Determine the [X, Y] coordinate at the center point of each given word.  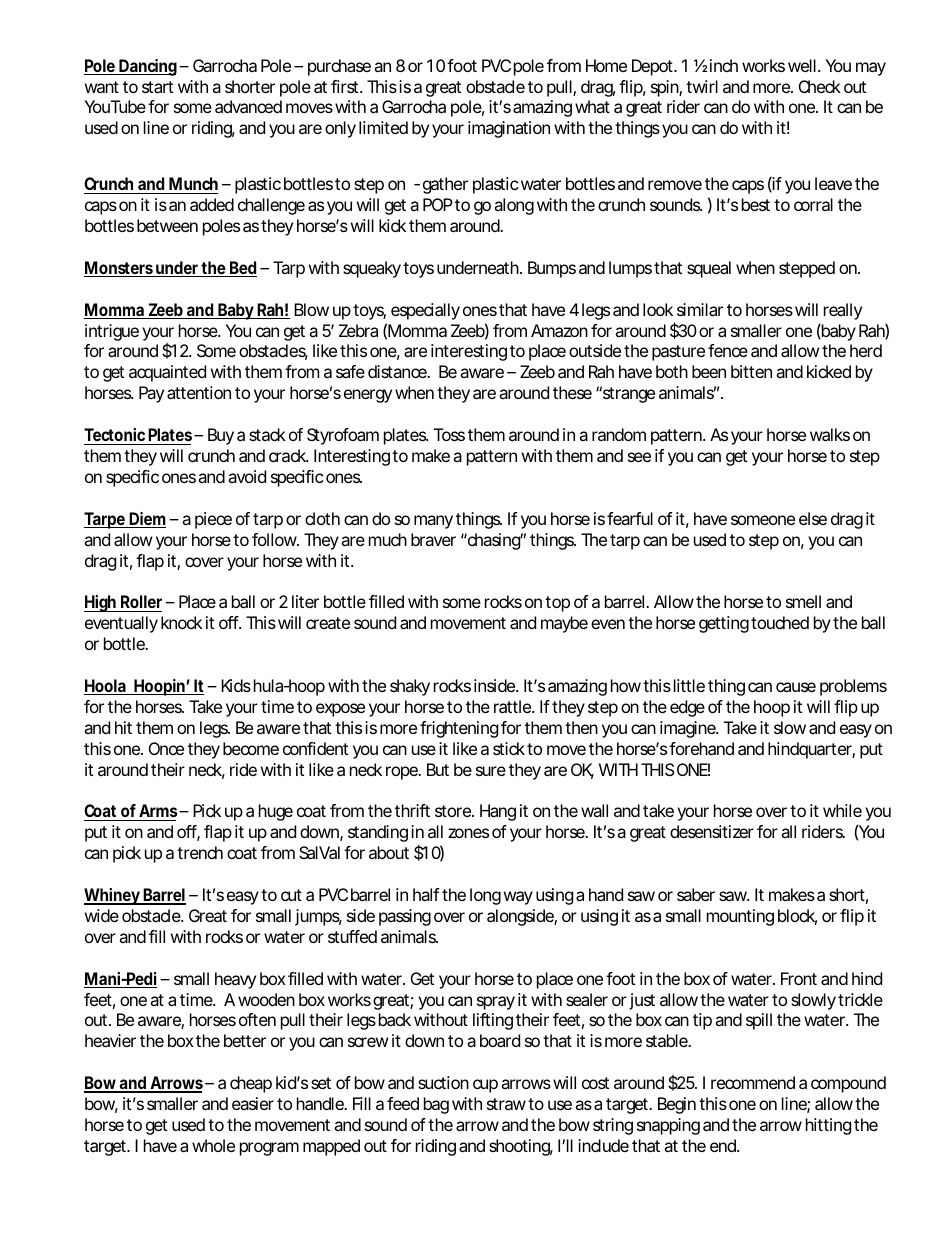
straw [508, 1104]
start [157, 87]
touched [780, 622]
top [557, 604]
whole [213, 1145]
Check [820, 86]
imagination [509, 129]
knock [181, 622]
